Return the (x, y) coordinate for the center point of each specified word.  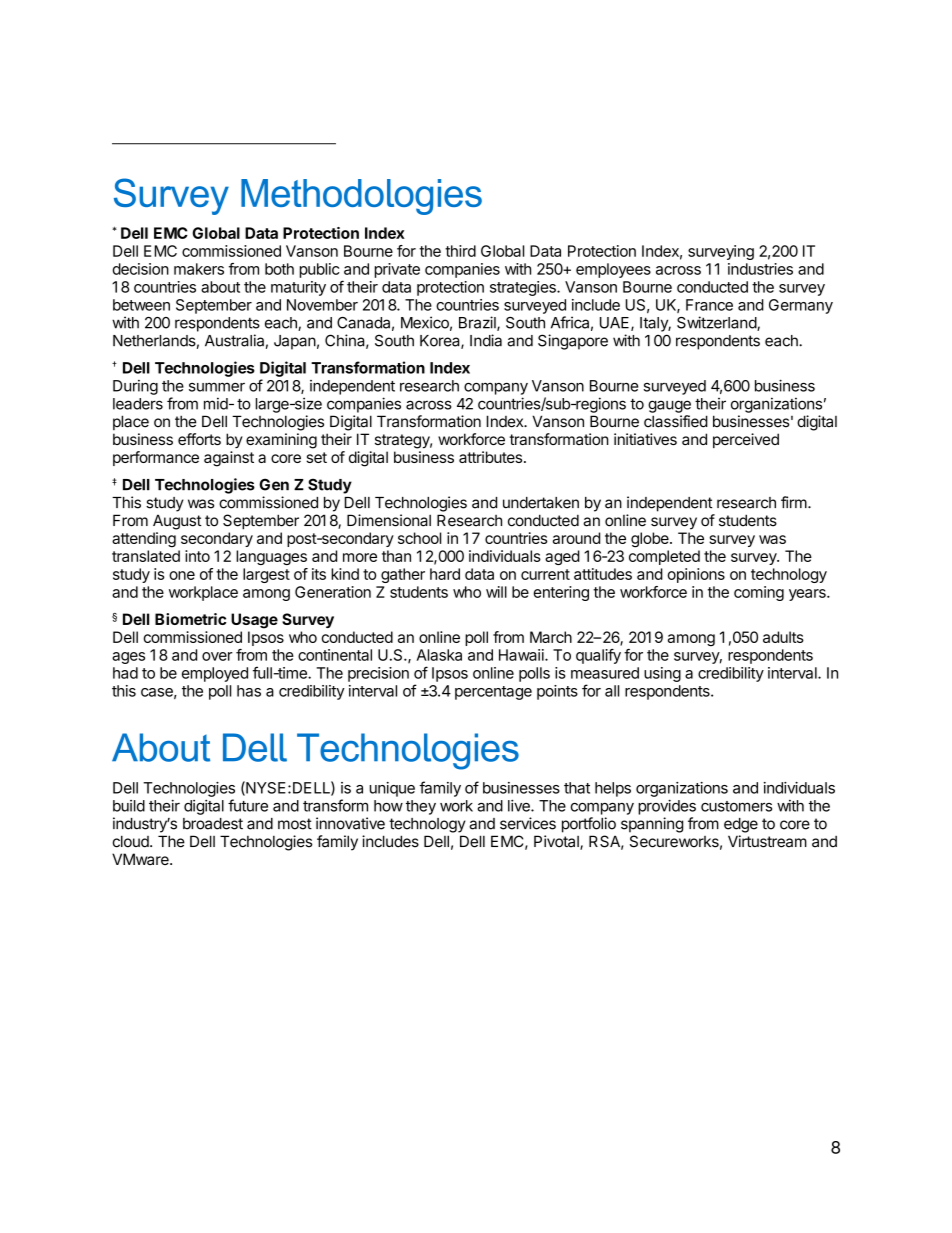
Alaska (439, 655)
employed (215, 674)
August (177, 522)
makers (199, 269)
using (662, 674)
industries (760, 269)
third (460, 251)
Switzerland (717, 323)
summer (217, 387)
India (486, 340)
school (419, 538)
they (421, 807)
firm (794, 502)
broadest (213, 824)
